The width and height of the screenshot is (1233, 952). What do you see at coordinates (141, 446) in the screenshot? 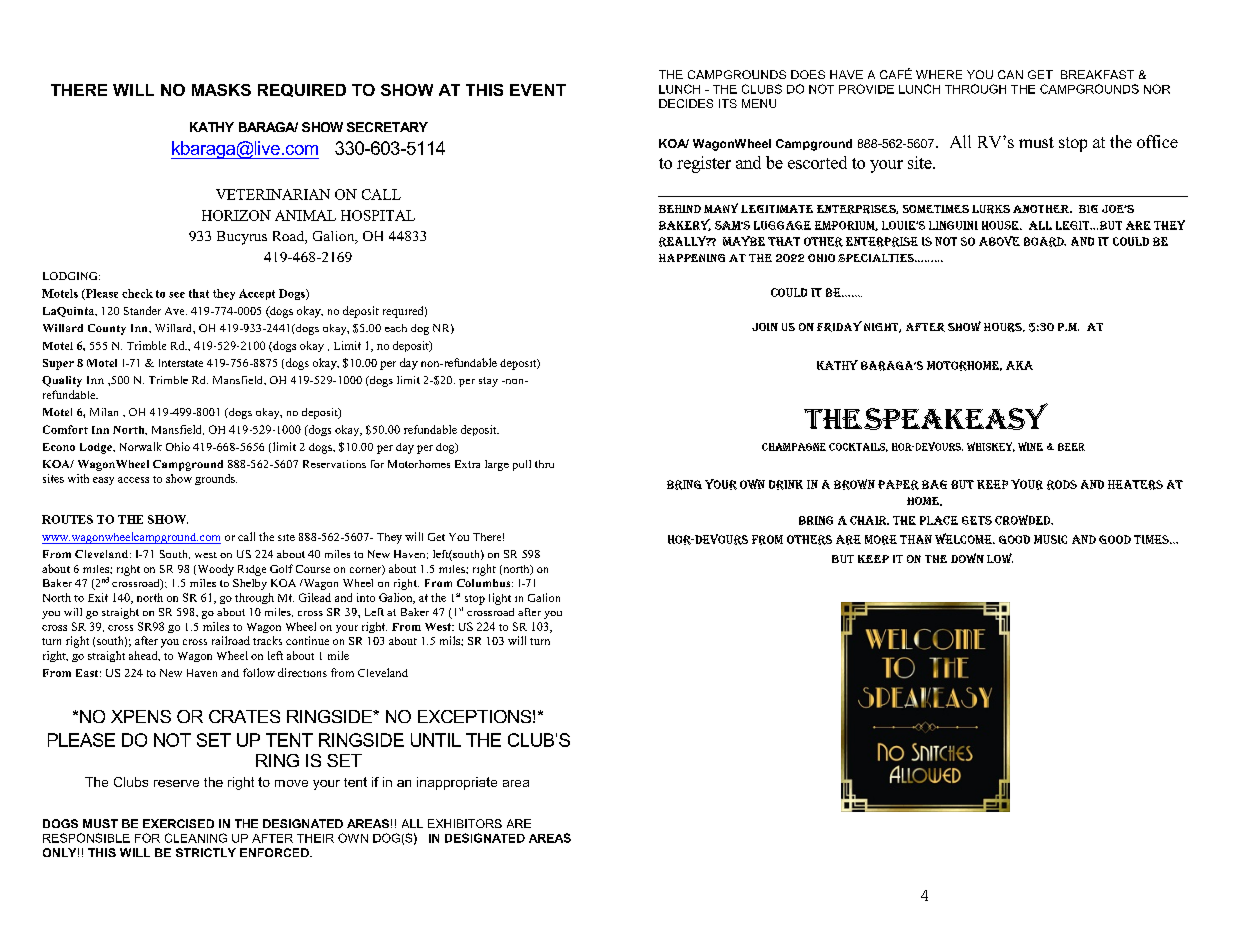
I see `Norwalk` at bounding box center [141, 446].
